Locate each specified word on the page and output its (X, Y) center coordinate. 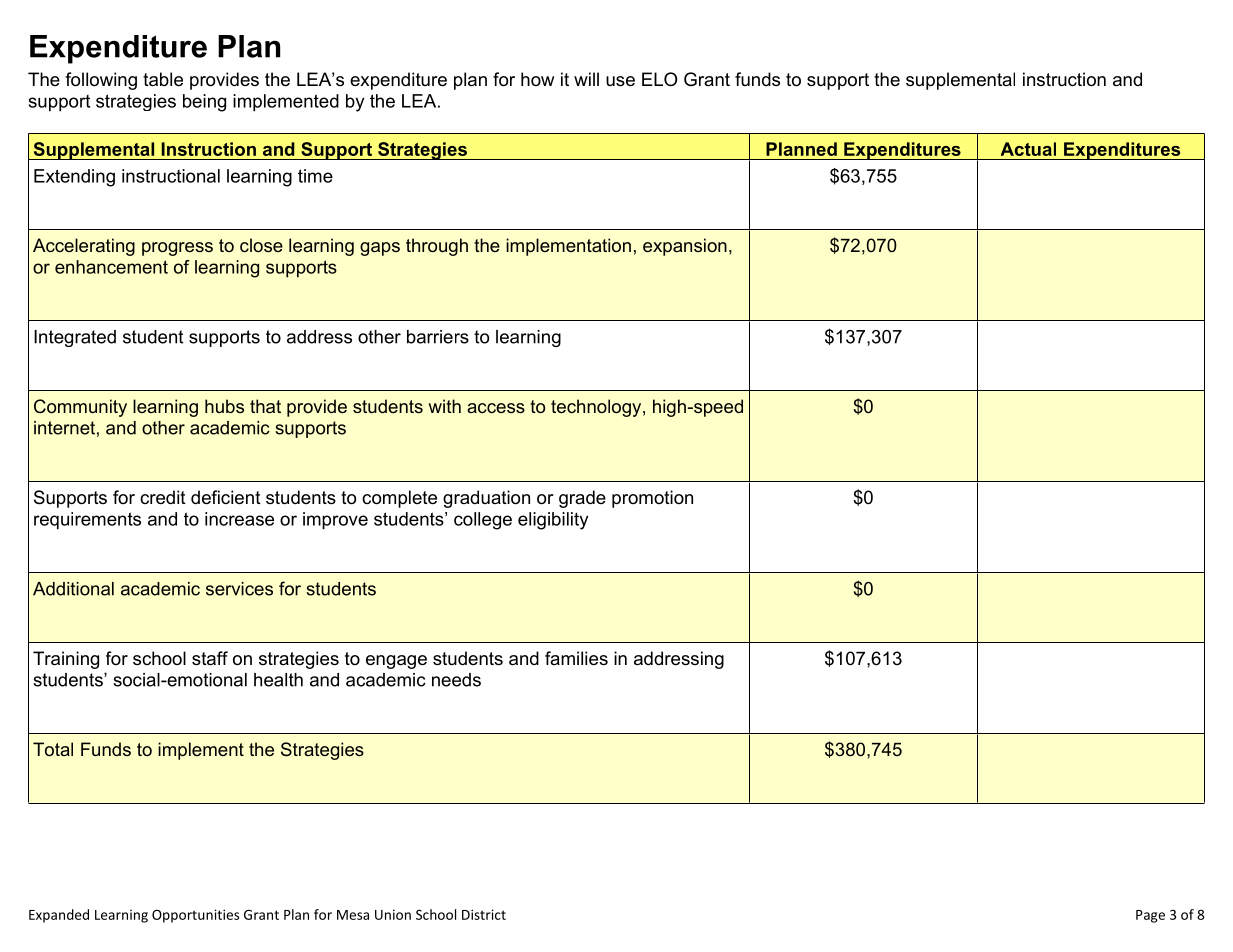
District (484, 914)
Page (1150, 916)
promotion (652, 499)
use (620, 81)
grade (582, 499)
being (204, 103)
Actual (1028, 149)
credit (163, 497)
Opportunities (195, 916)
